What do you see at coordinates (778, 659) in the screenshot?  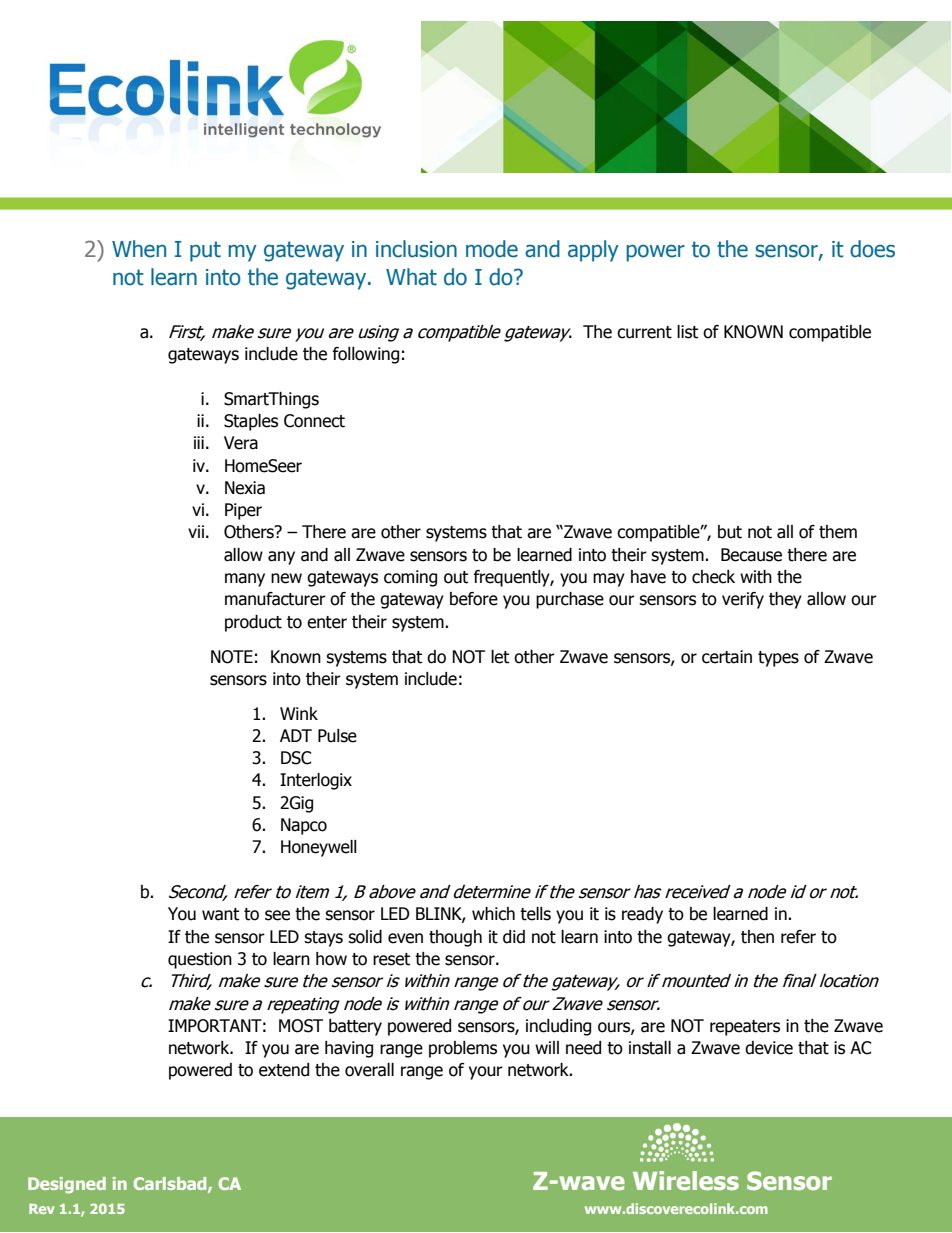 I see `types` at bounding box center [778, 659].
